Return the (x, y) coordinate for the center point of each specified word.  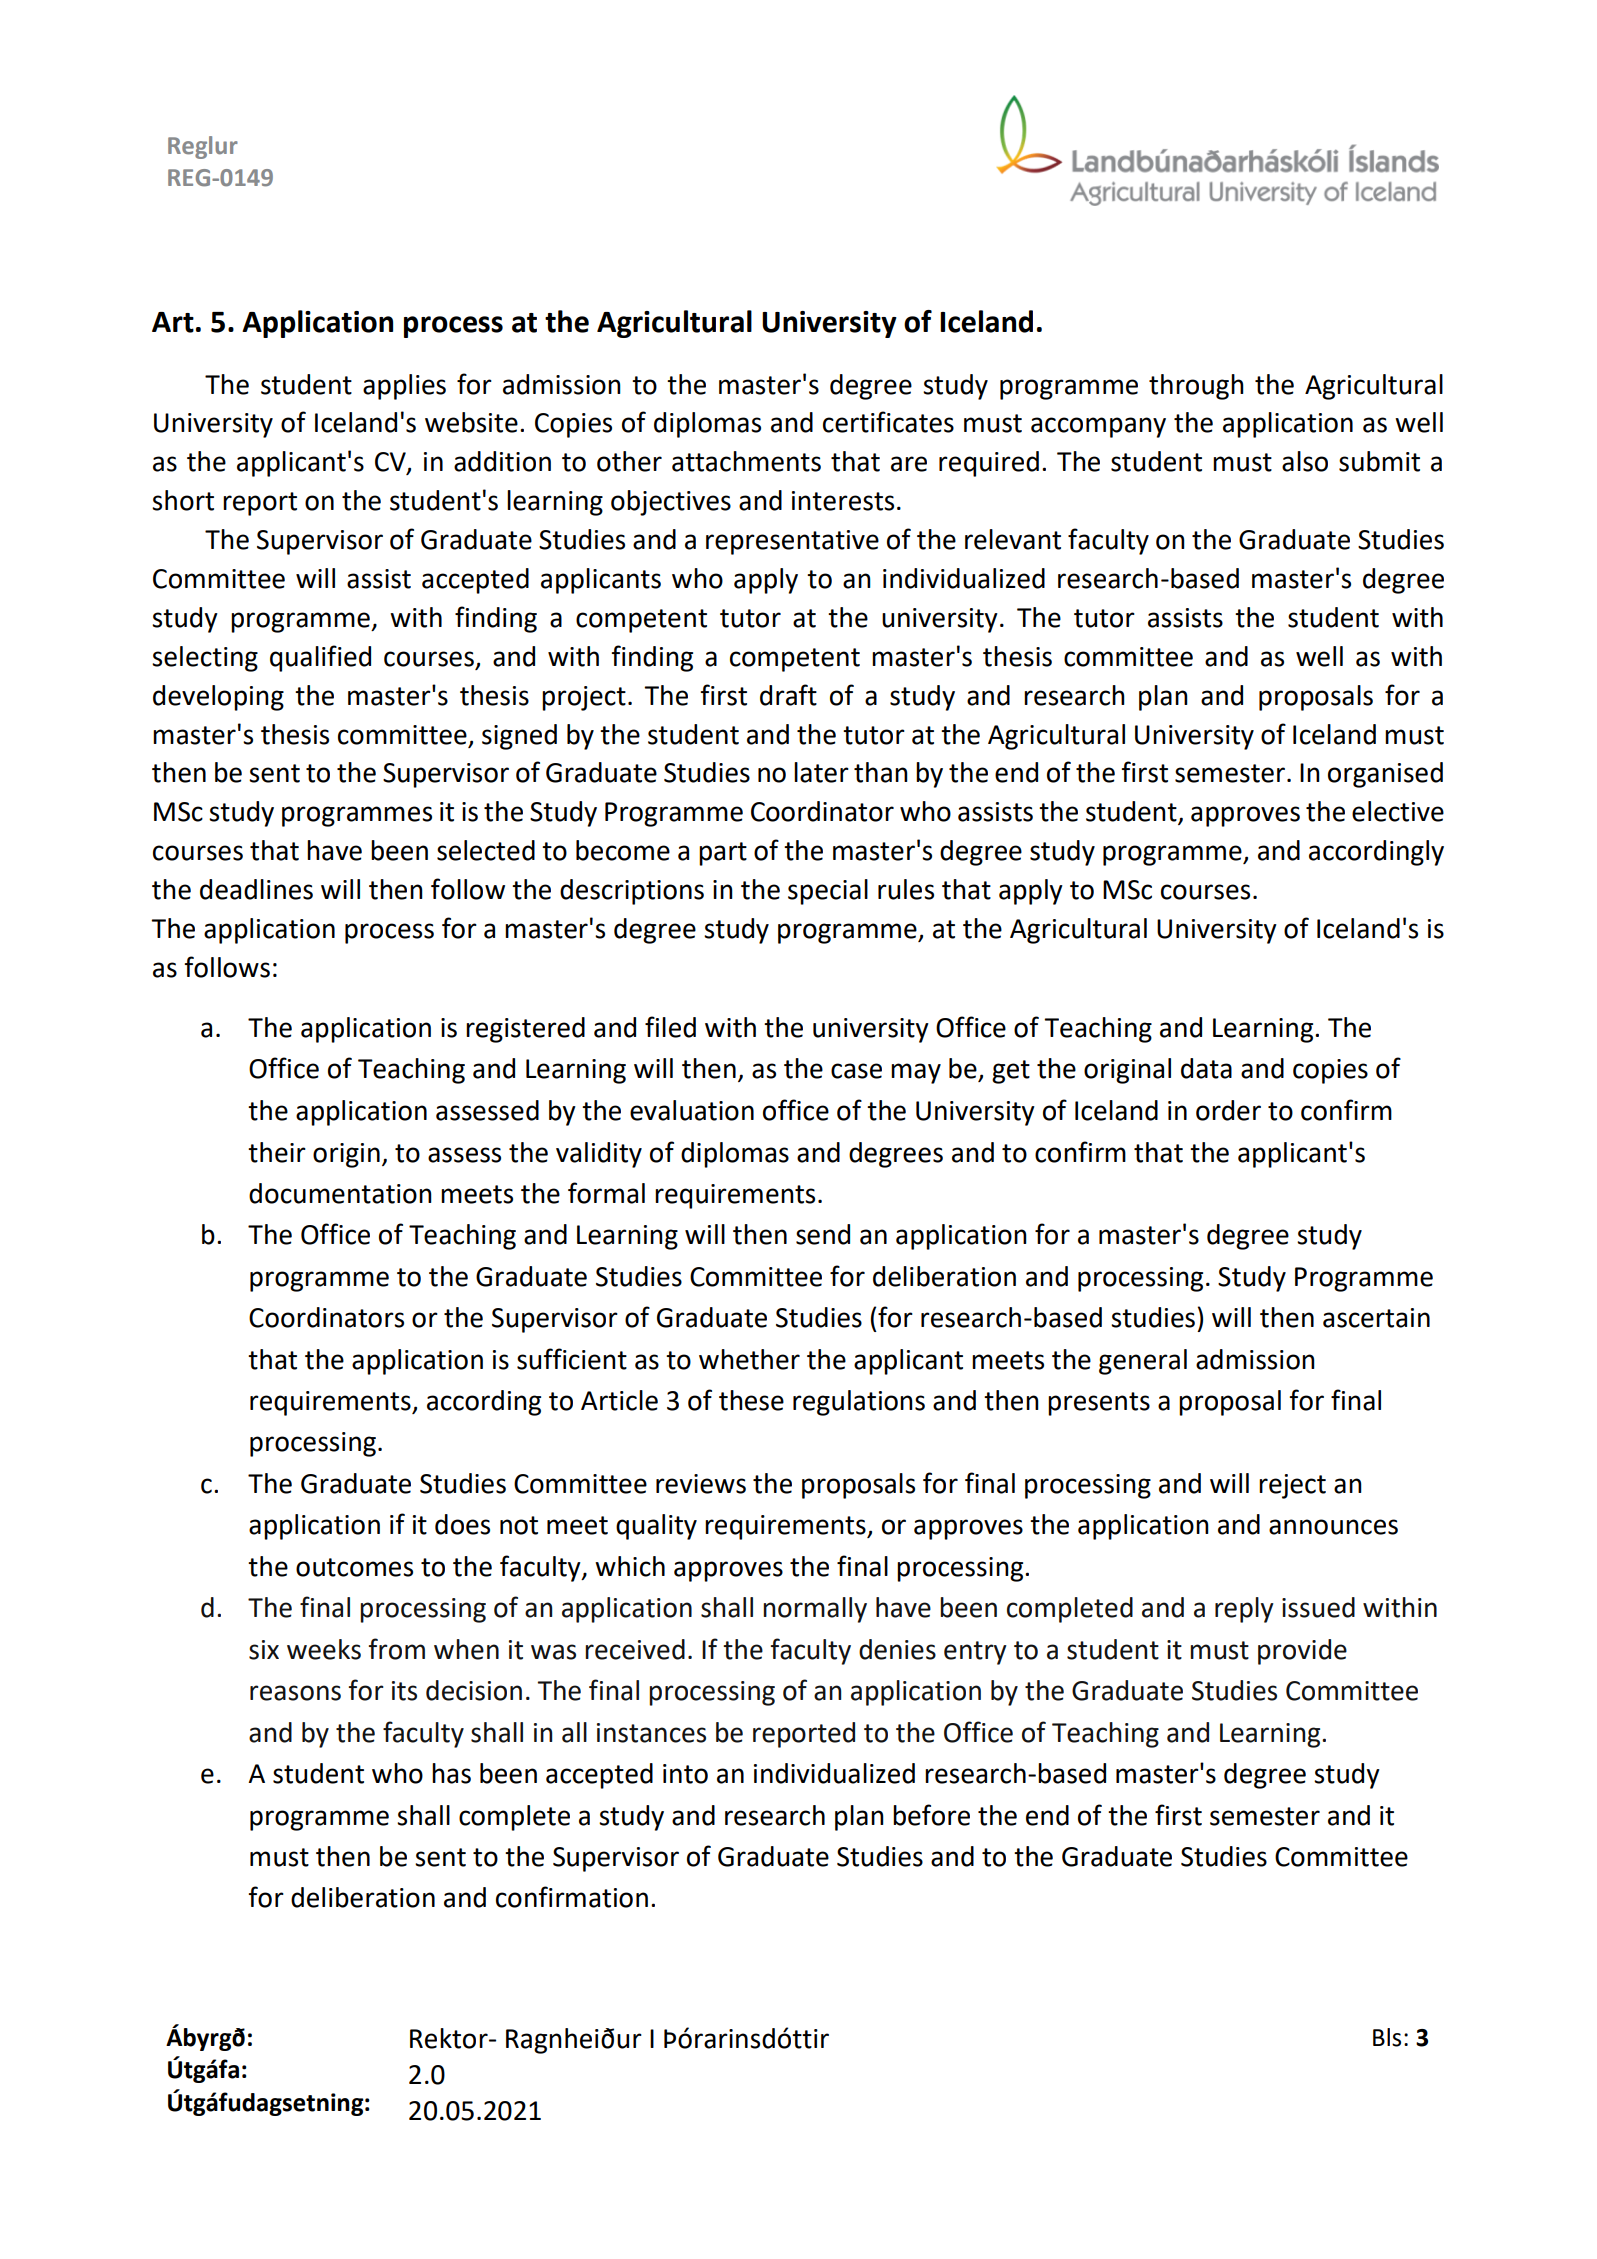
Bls (1387, 2037)
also (1305, 461)
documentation (340, 1193)
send (823, 1234)
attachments (746, 461)
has (451, 1773)
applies (404, 387)
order (1228, 1110)
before (931, 1815)
